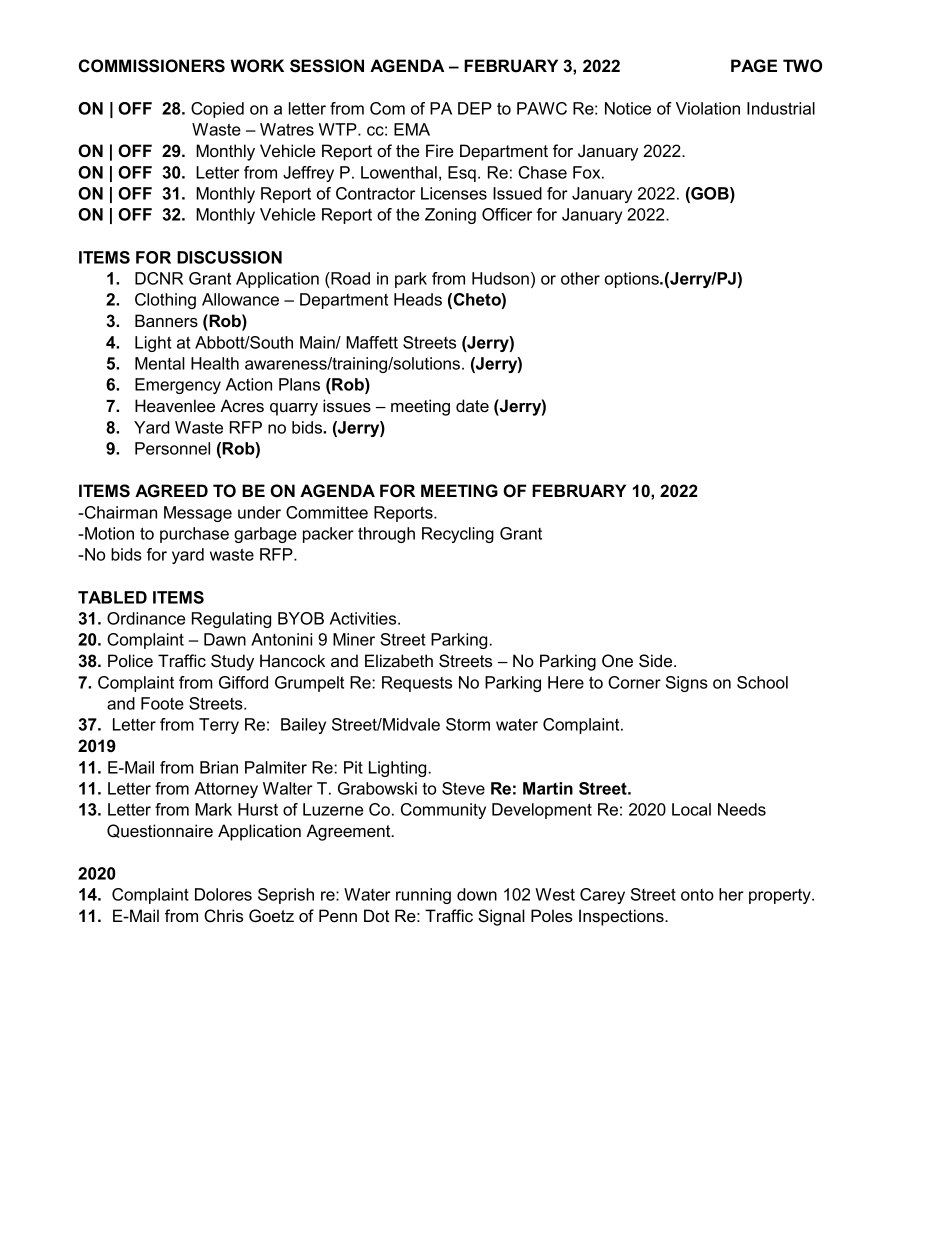  I want to click on Recycling, so click(458, 535).
